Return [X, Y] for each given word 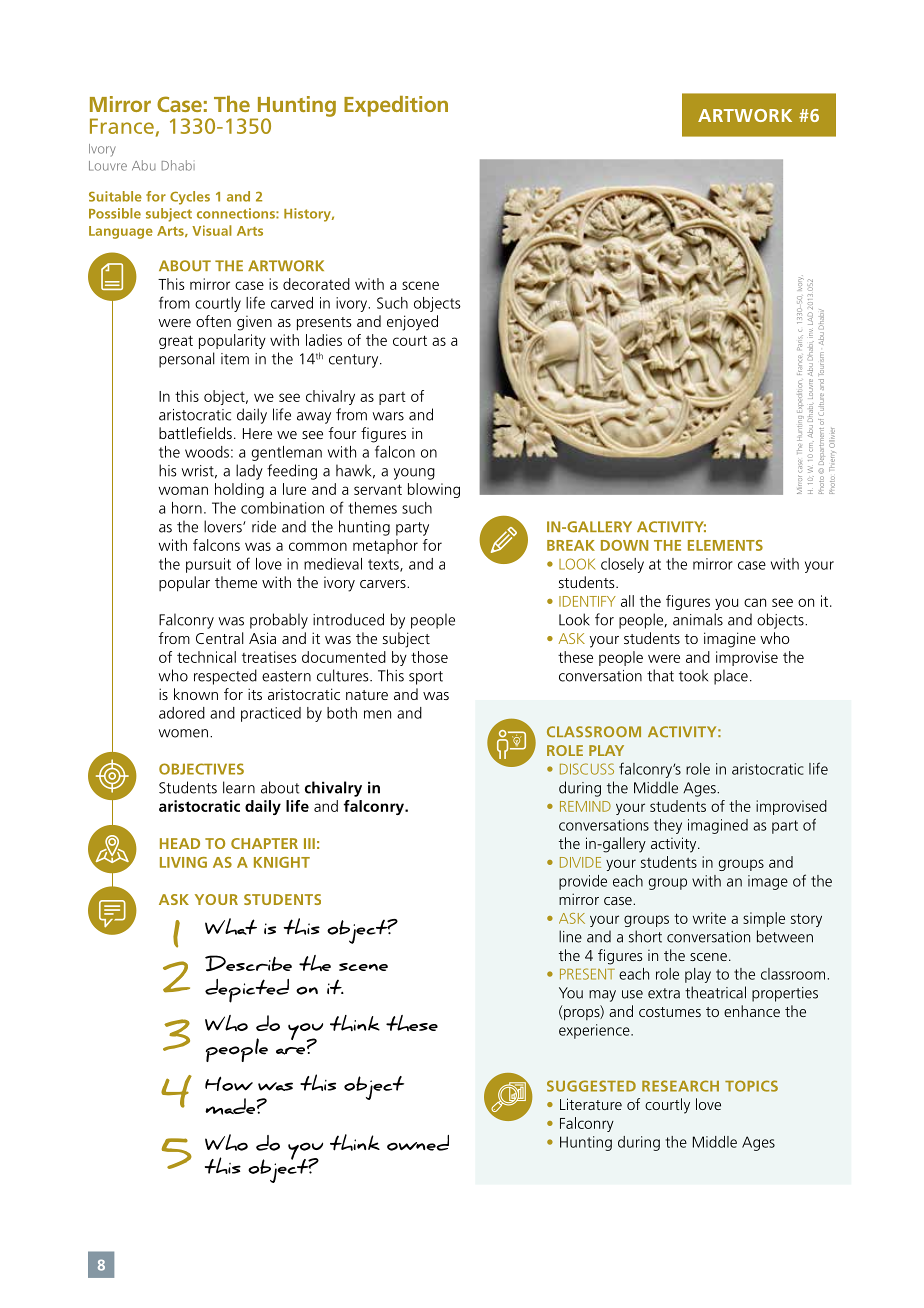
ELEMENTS [725, 545]
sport [426, 678]
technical [206, 657]
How [229, 1083]
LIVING [183, 862]
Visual [212, 230]
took [693, 675]
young [414, 474]
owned [418, 1143]
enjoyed [412, 323]
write [709, 918]
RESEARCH [680, 1086]
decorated [316, 284]
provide [583, 882]
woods [207, 452]
